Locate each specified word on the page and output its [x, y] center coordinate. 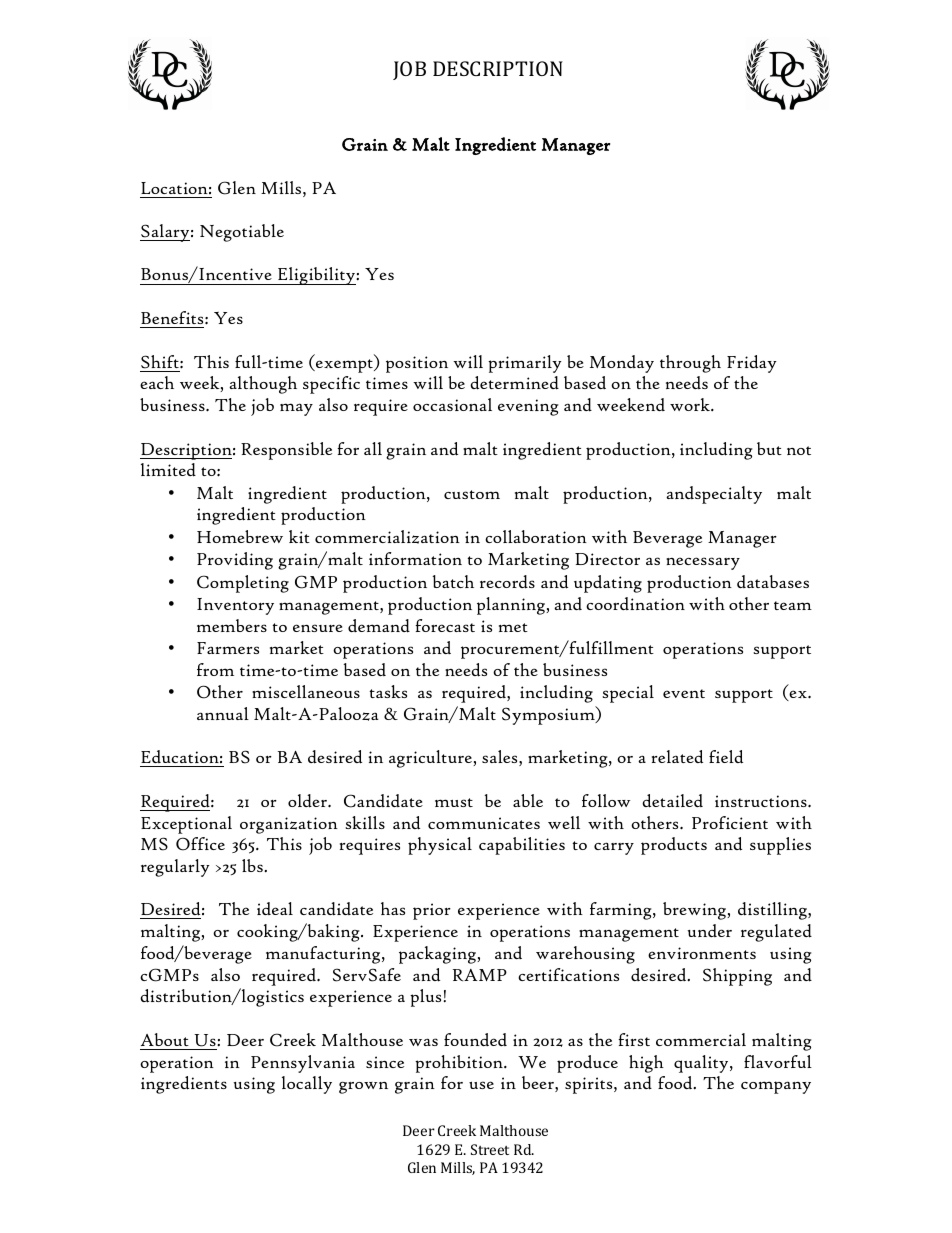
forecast [445, 625]
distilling [773, 911]
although [263, 385]
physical [440, 846]
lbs [253, 865]
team [793, 605]
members [232, 625]
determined [514, 383]
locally [307, 1085]
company [776, 1087]
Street [490, 1149]
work [691, 404]
